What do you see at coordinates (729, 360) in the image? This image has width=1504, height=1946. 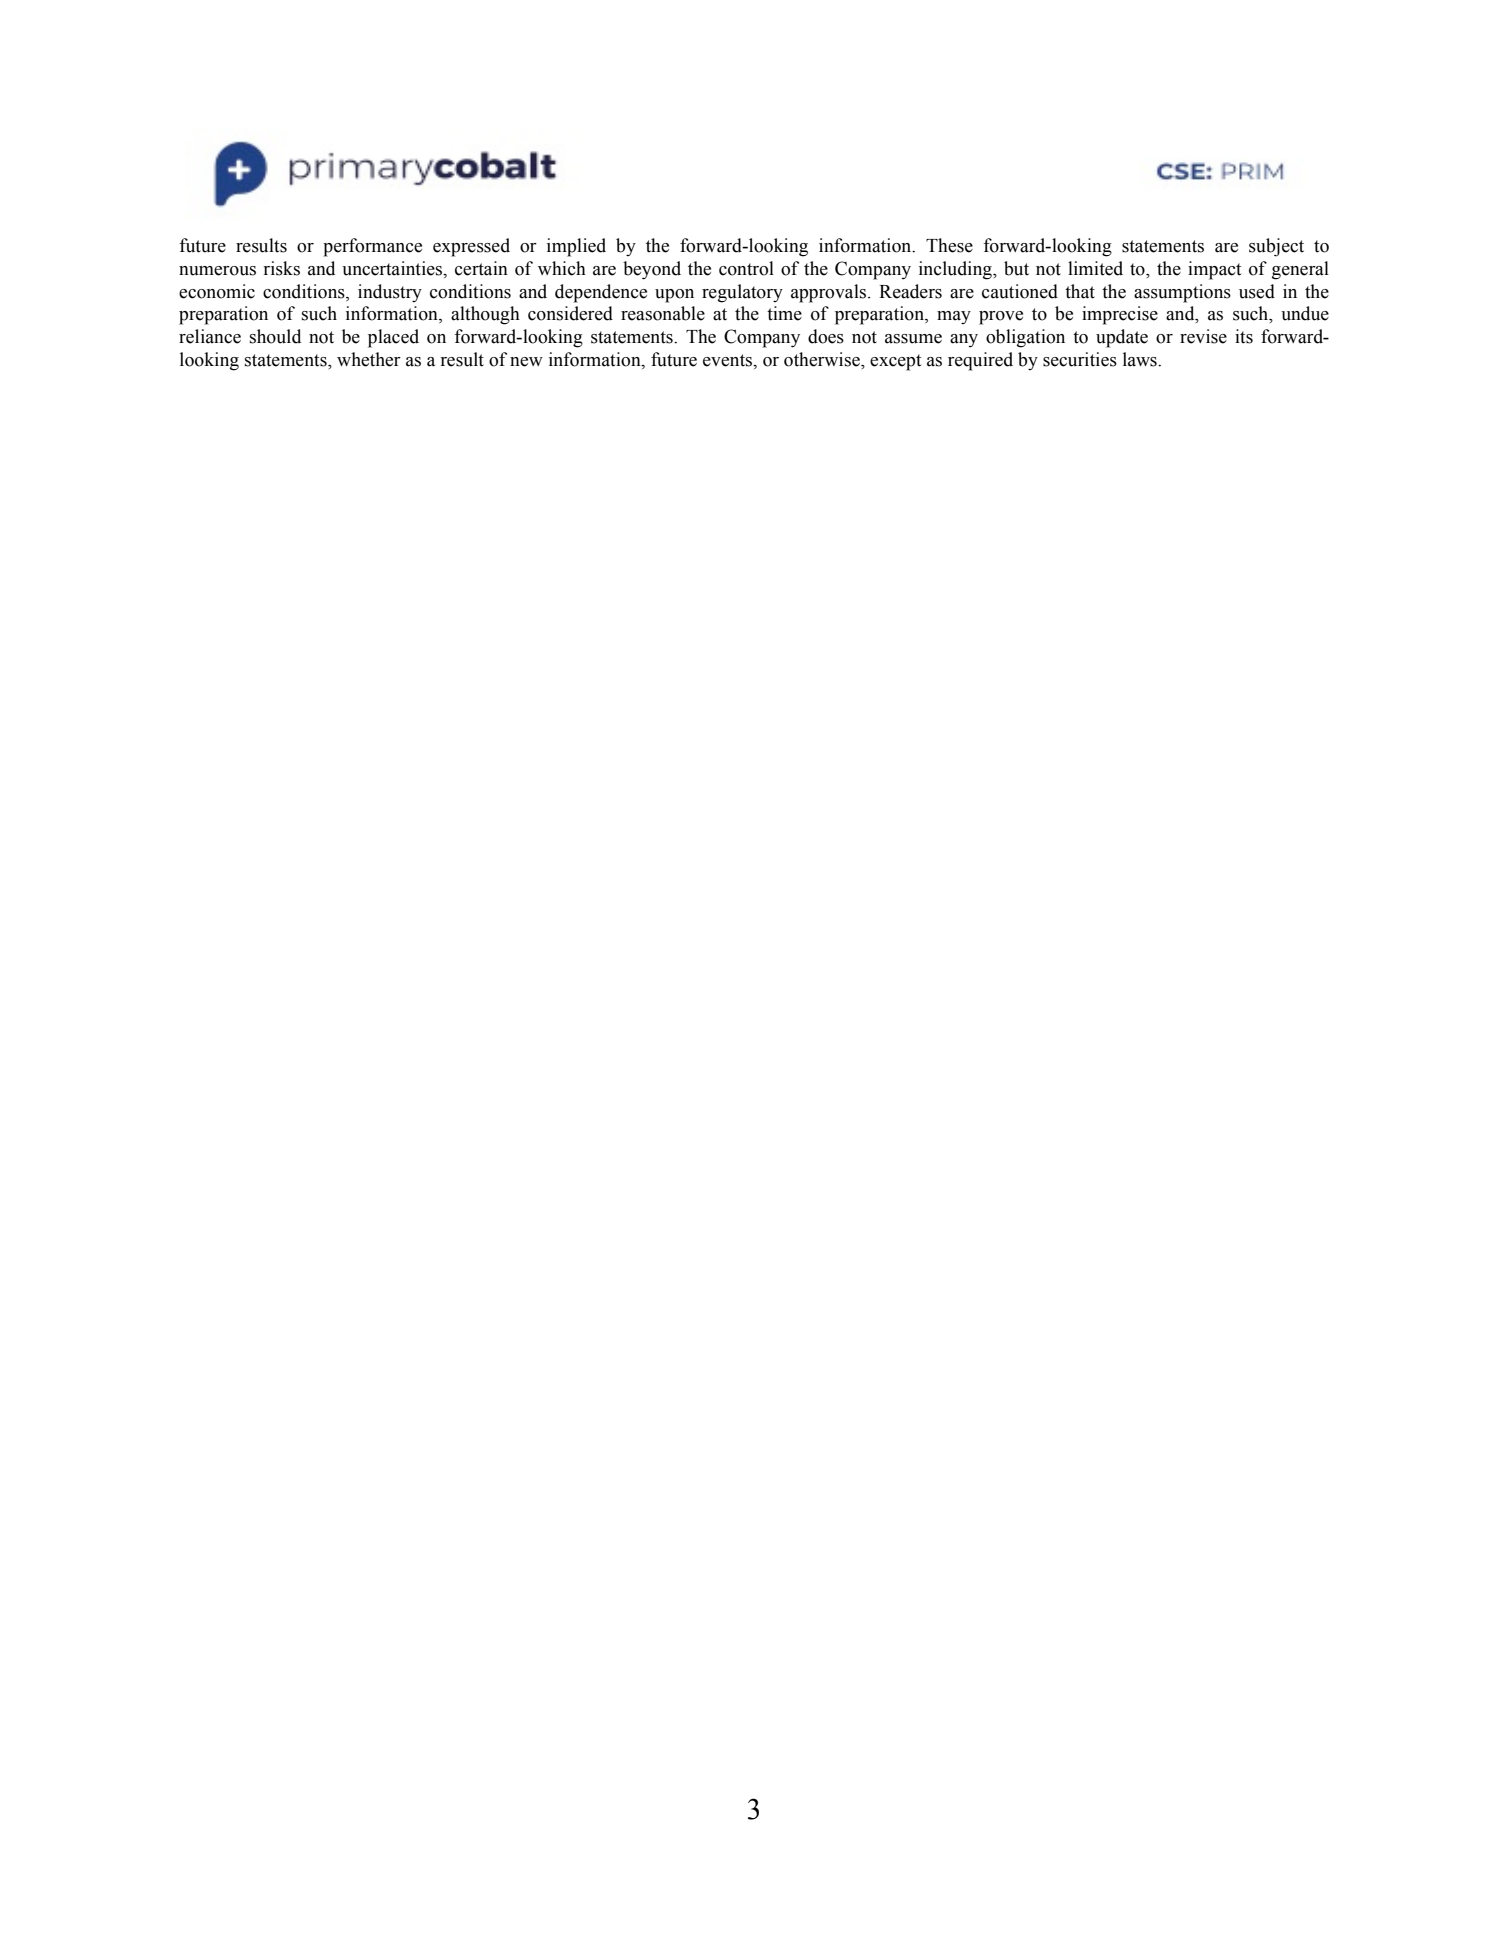 I see `events` at bounding box center [729, 360].
